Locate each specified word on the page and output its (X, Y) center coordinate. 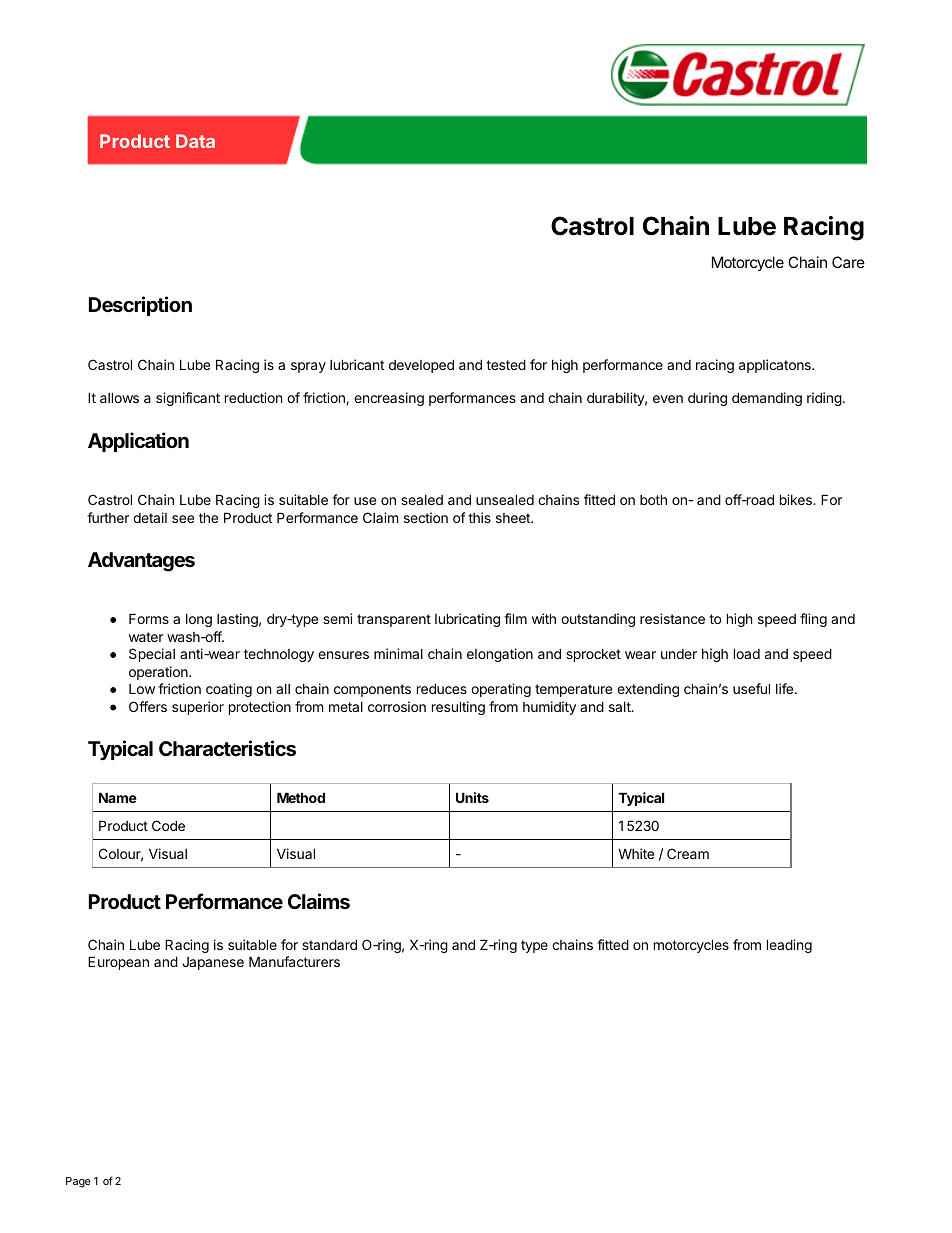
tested (506, 364)
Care (848, 262)
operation (159, 673)
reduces (442, 688)
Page (78, 1182)
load (747, 653)
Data (195, 141)
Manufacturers (294, 961)
